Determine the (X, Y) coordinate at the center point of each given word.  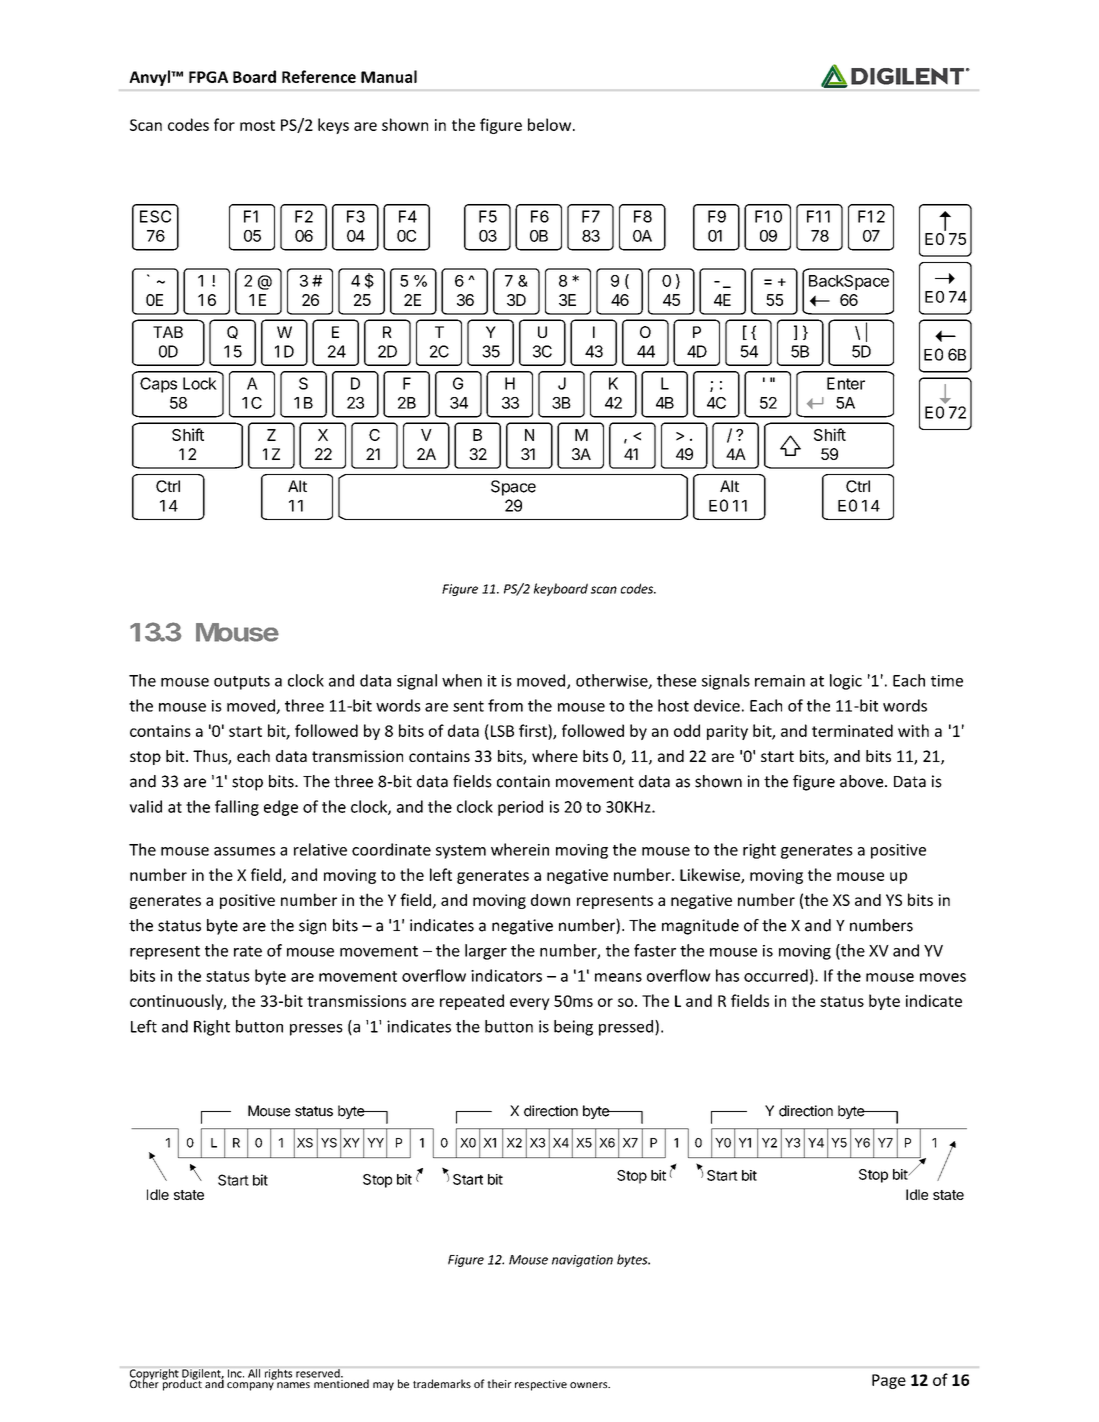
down (550, 900)
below (551, 124)
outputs (242, 683)
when (462, 680)
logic (846, 682)
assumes (244, 851)
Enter (846, 383)
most (257, 125)
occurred (776, 975)
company (250, 1386)
